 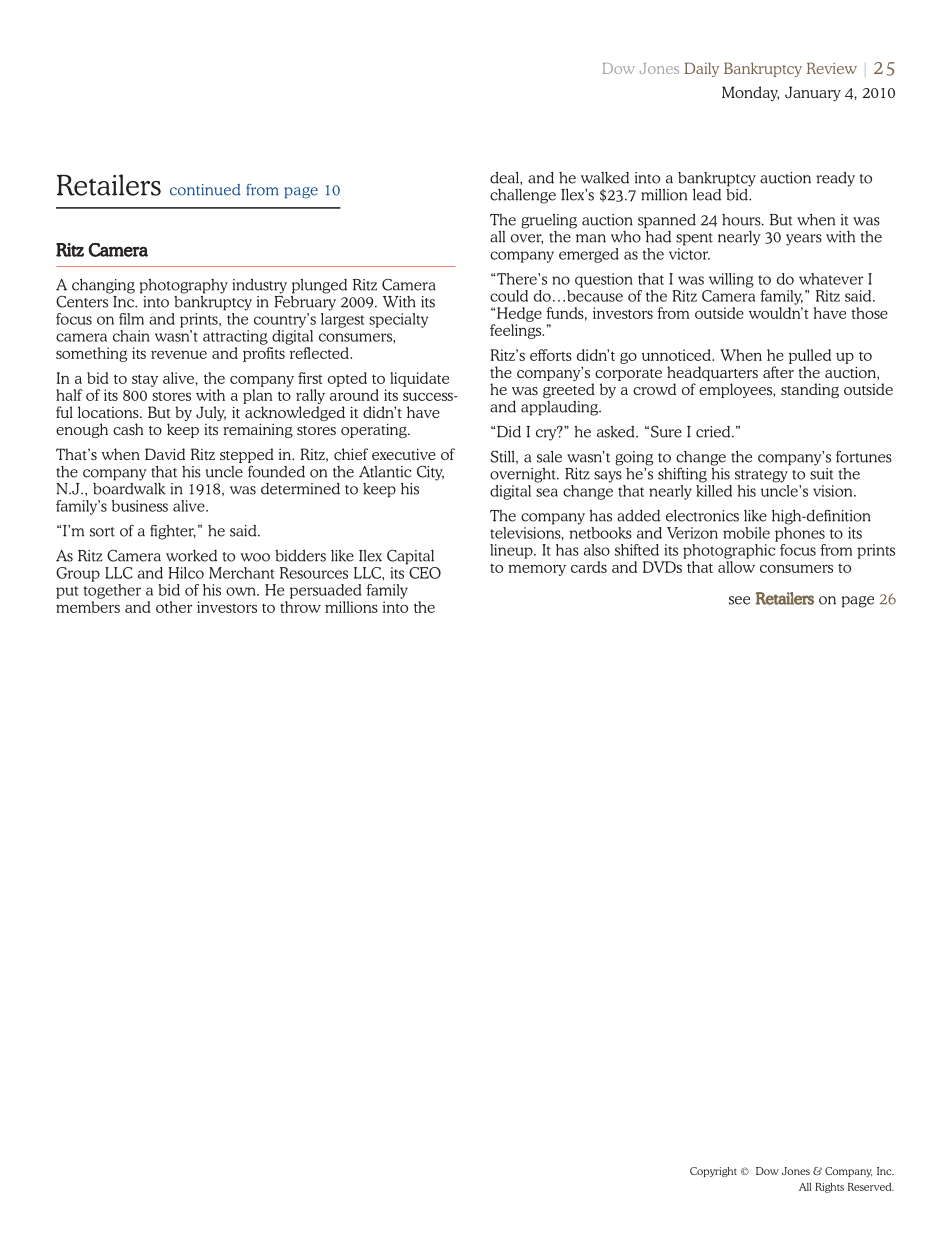 I want to click on see, so click(x=739, y=600).
